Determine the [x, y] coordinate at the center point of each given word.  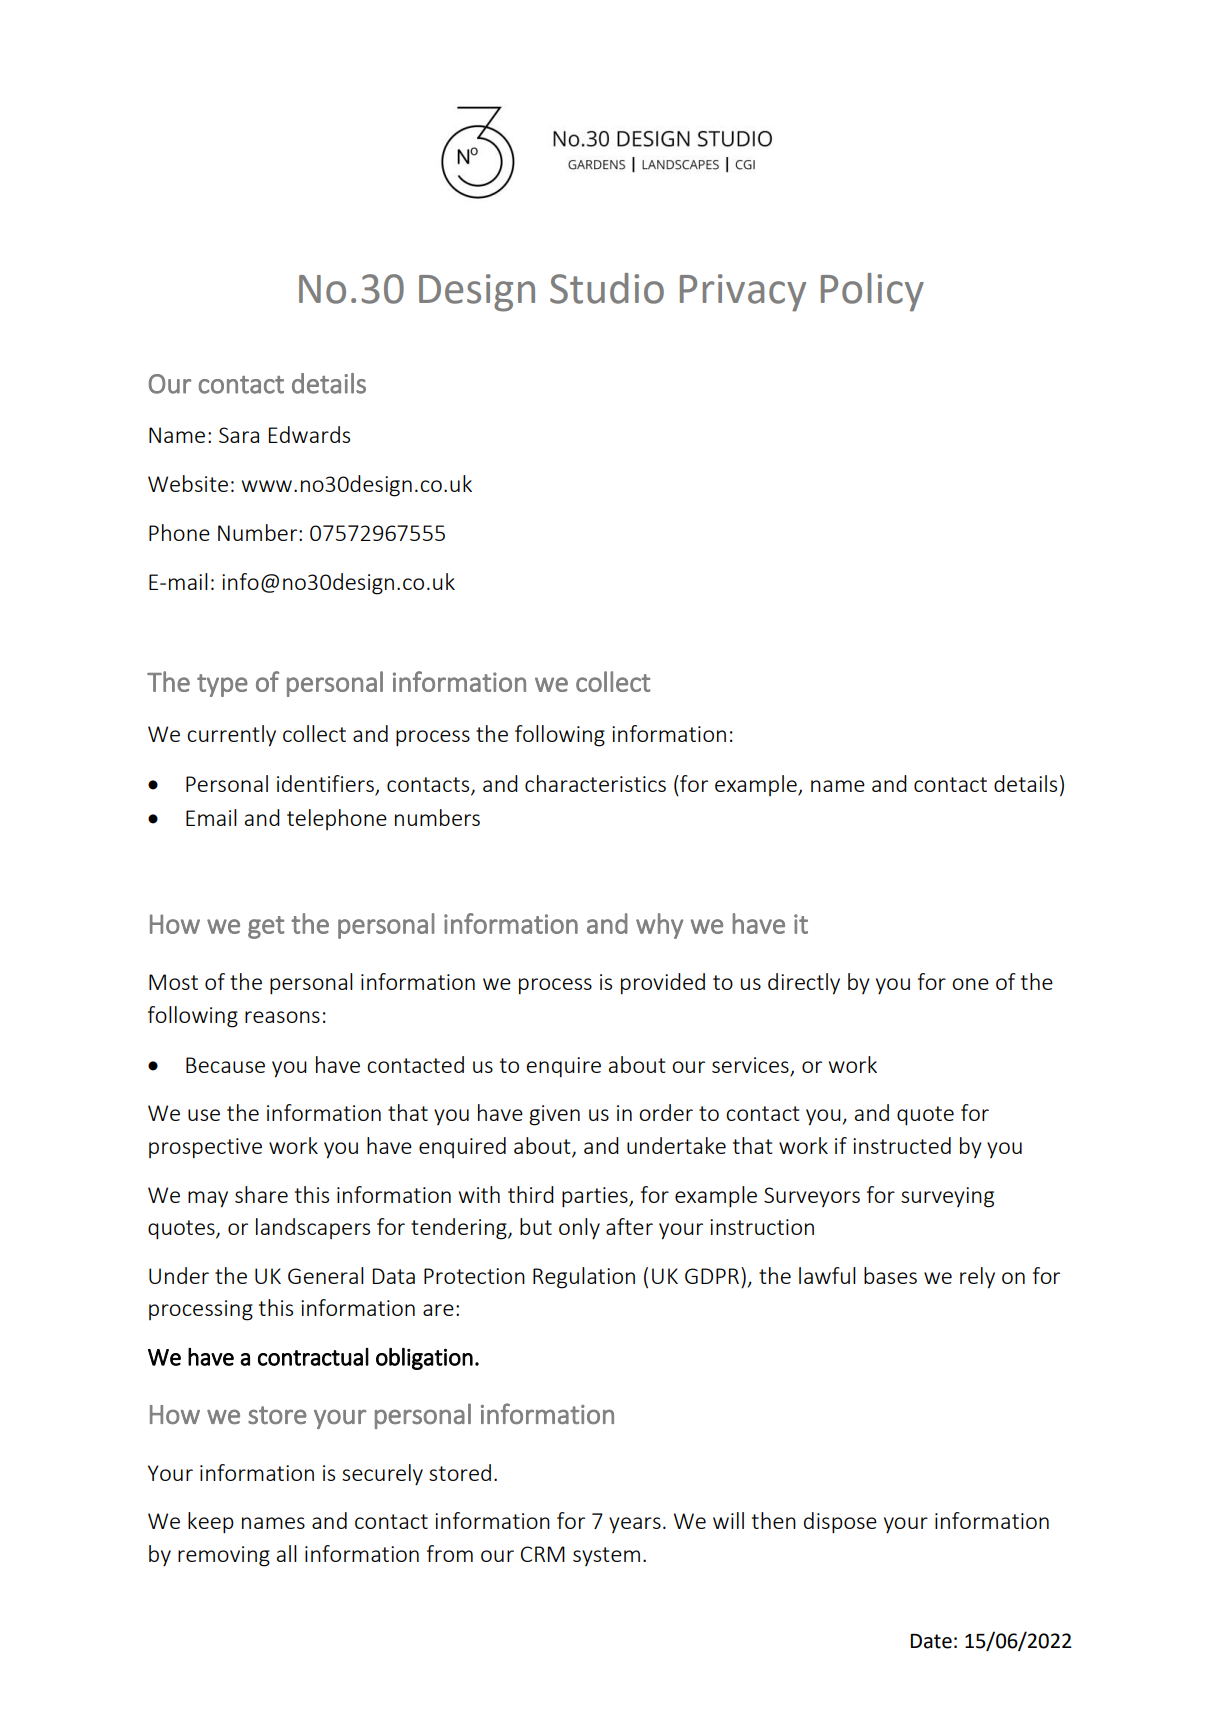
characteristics [595, 783]
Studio [607, 288]
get [266, 927]
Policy [872, 292]
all [287, 1553]
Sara [239, 435]
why [660, 926]
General [326, 1275]
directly [804, 984]
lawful [827, 1275]
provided [663, 984]
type [222, 685]
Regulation [584, 1278]
